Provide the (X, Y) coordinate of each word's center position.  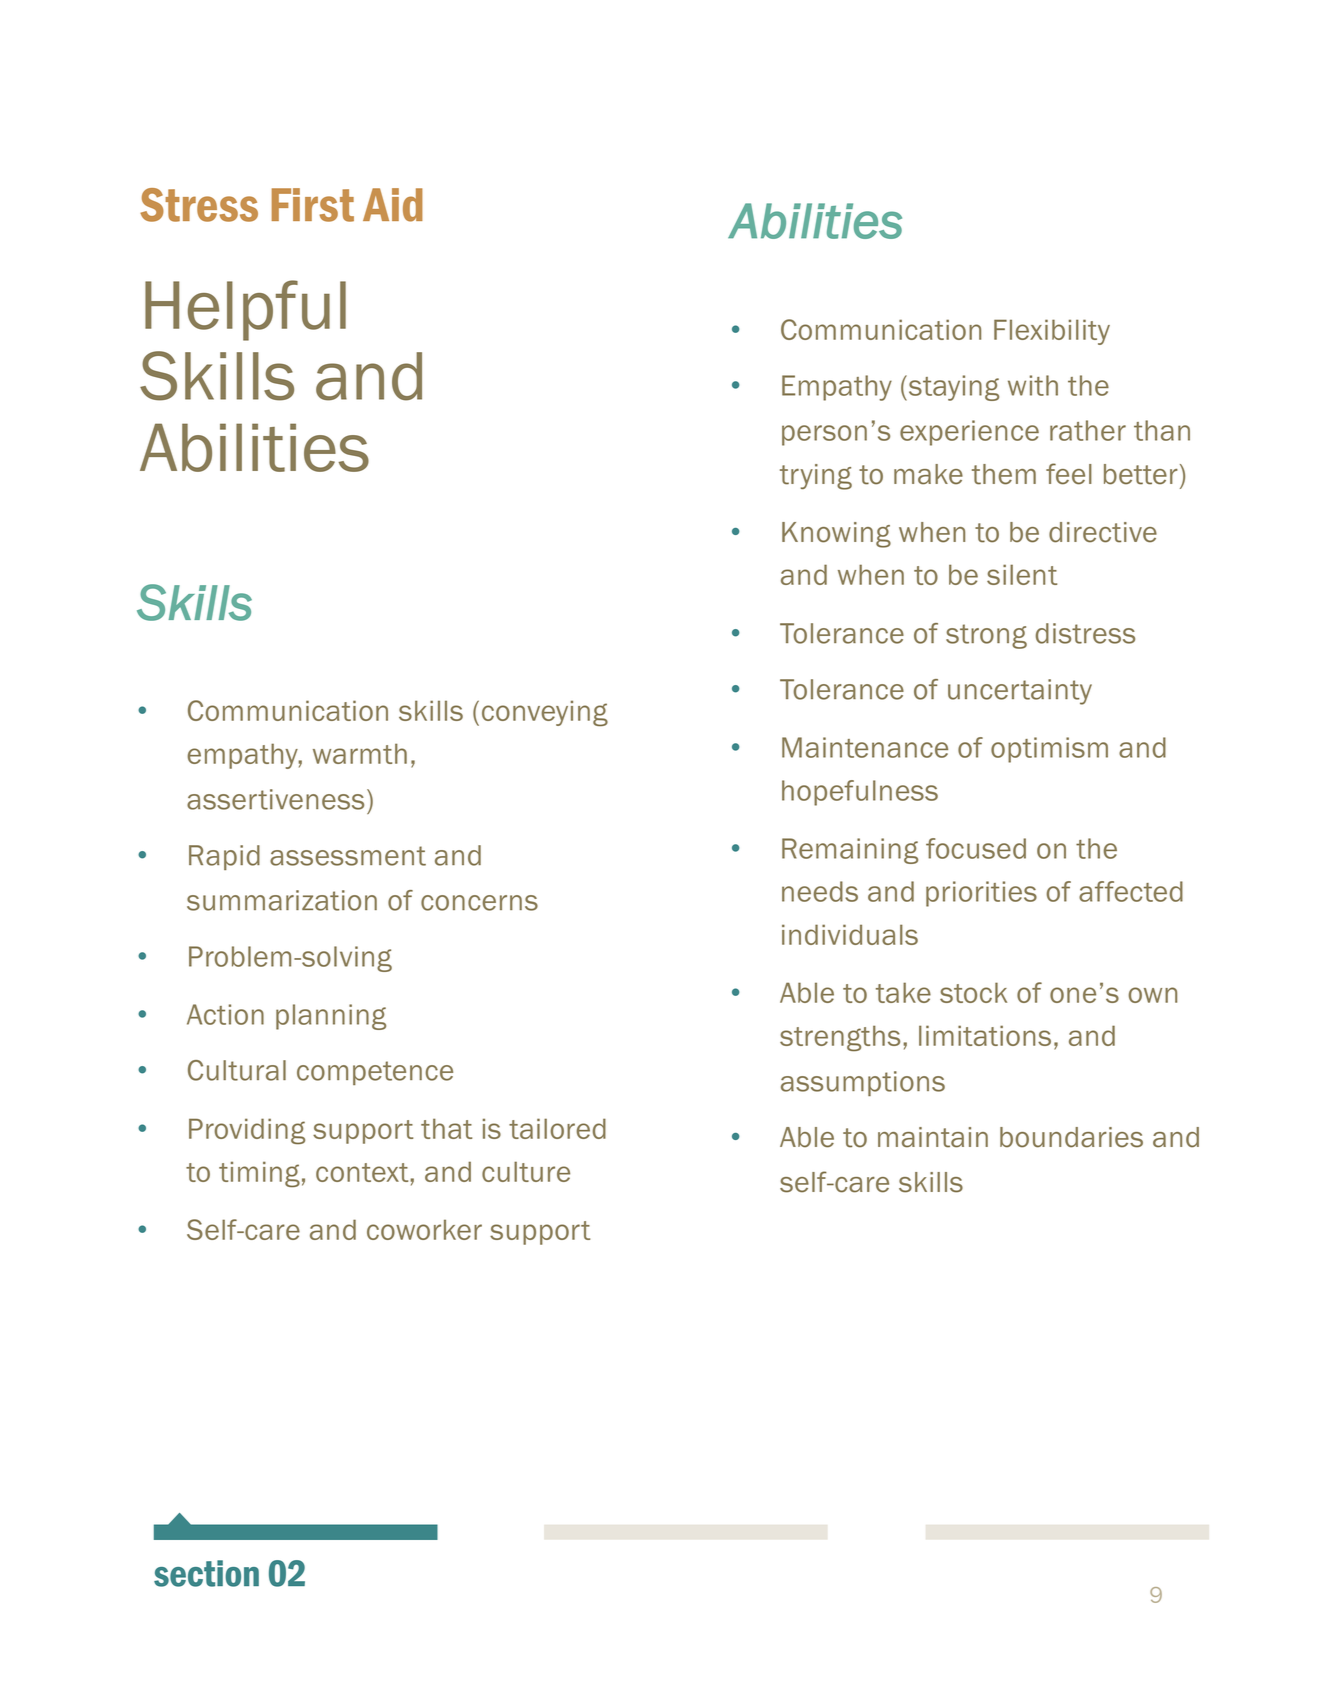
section (206, 1573)
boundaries (1071, 1137)
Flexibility (1052, 332)
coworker (424, 1229)
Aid (393, 205)
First (313, 205)
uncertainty (1020, 692)
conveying (545, 713)
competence (375, 1073)
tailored (557, 1128)
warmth (360, 753)
